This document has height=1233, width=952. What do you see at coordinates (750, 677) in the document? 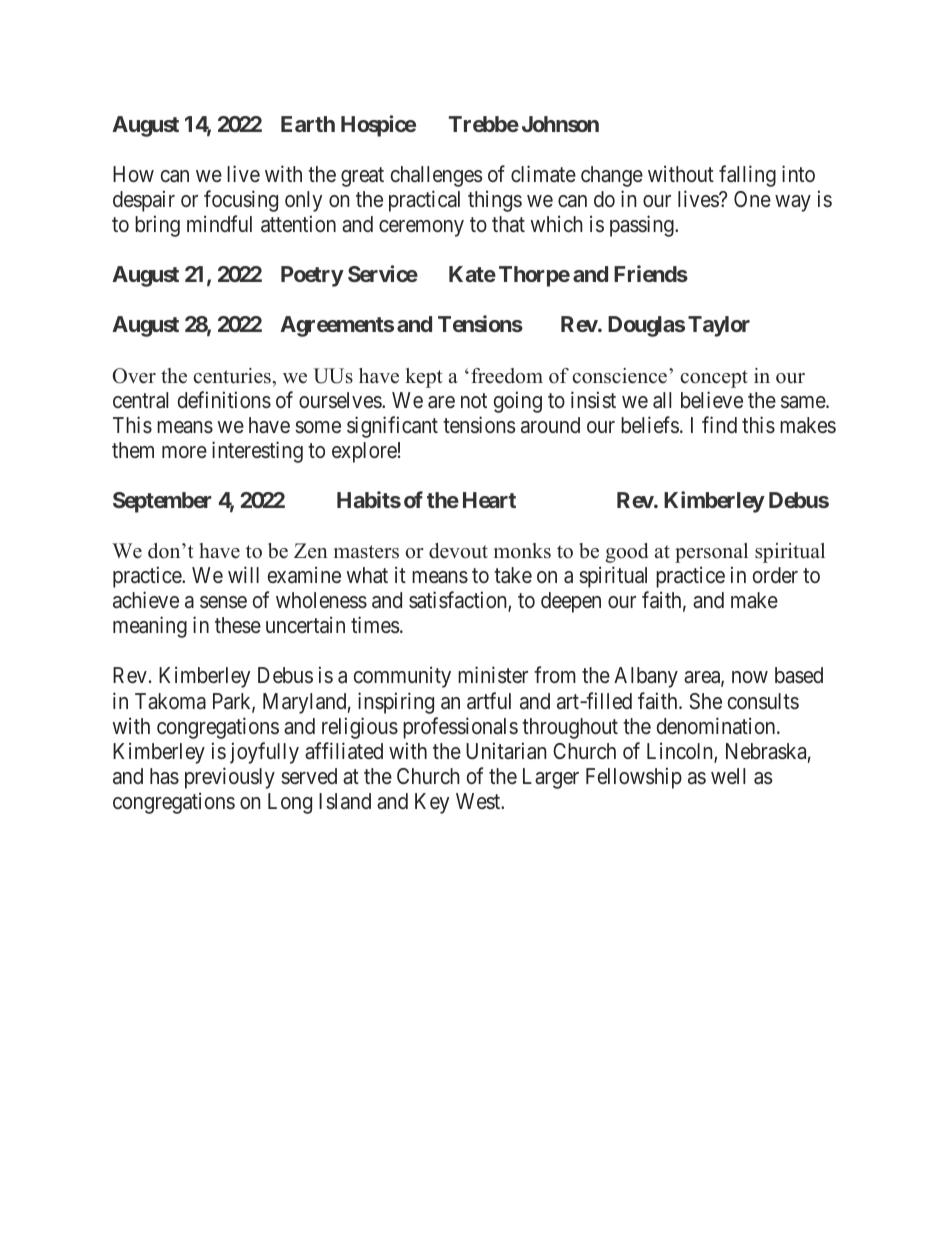
I see `now` at bounding box center [750, 677].
